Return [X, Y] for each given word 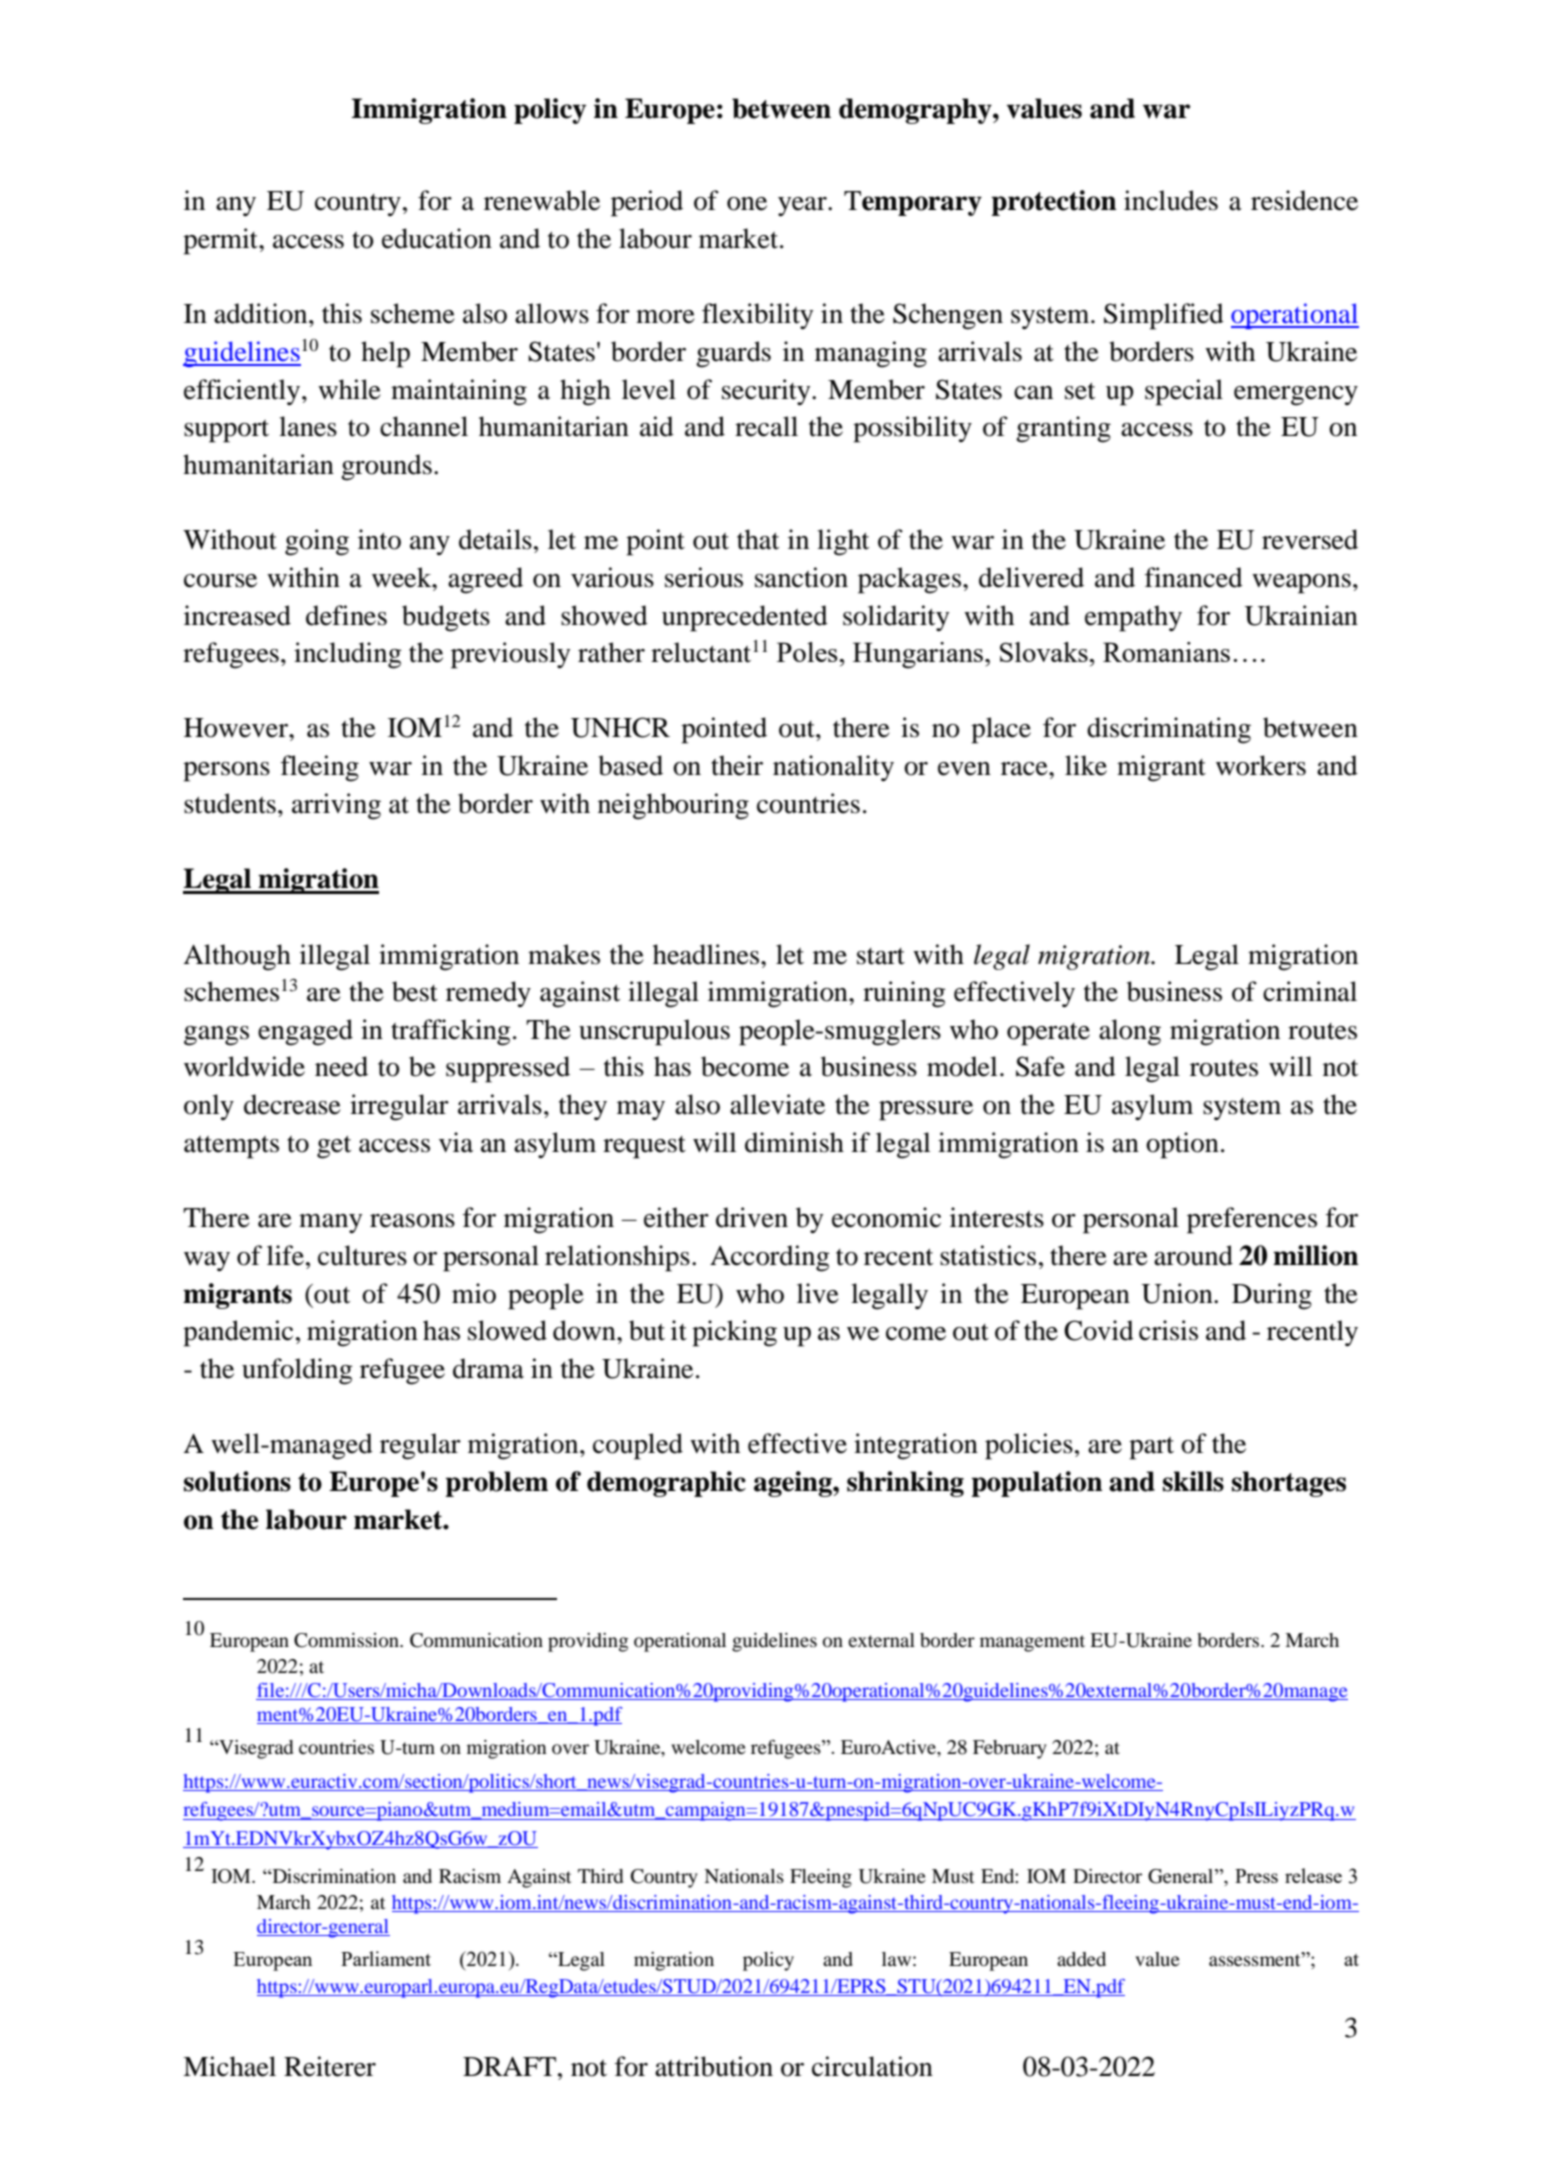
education [437, 238]
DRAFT [509, 2066]
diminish [794, 1142]
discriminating [1169, 730]
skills [1193, 1481]
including [348, 655]
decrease [292, 1104]
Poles [808, 652]
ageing [794, 1484]
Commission [347, 1640]
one [747, 204]
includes [1171, 200]
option [1182, 1145]
